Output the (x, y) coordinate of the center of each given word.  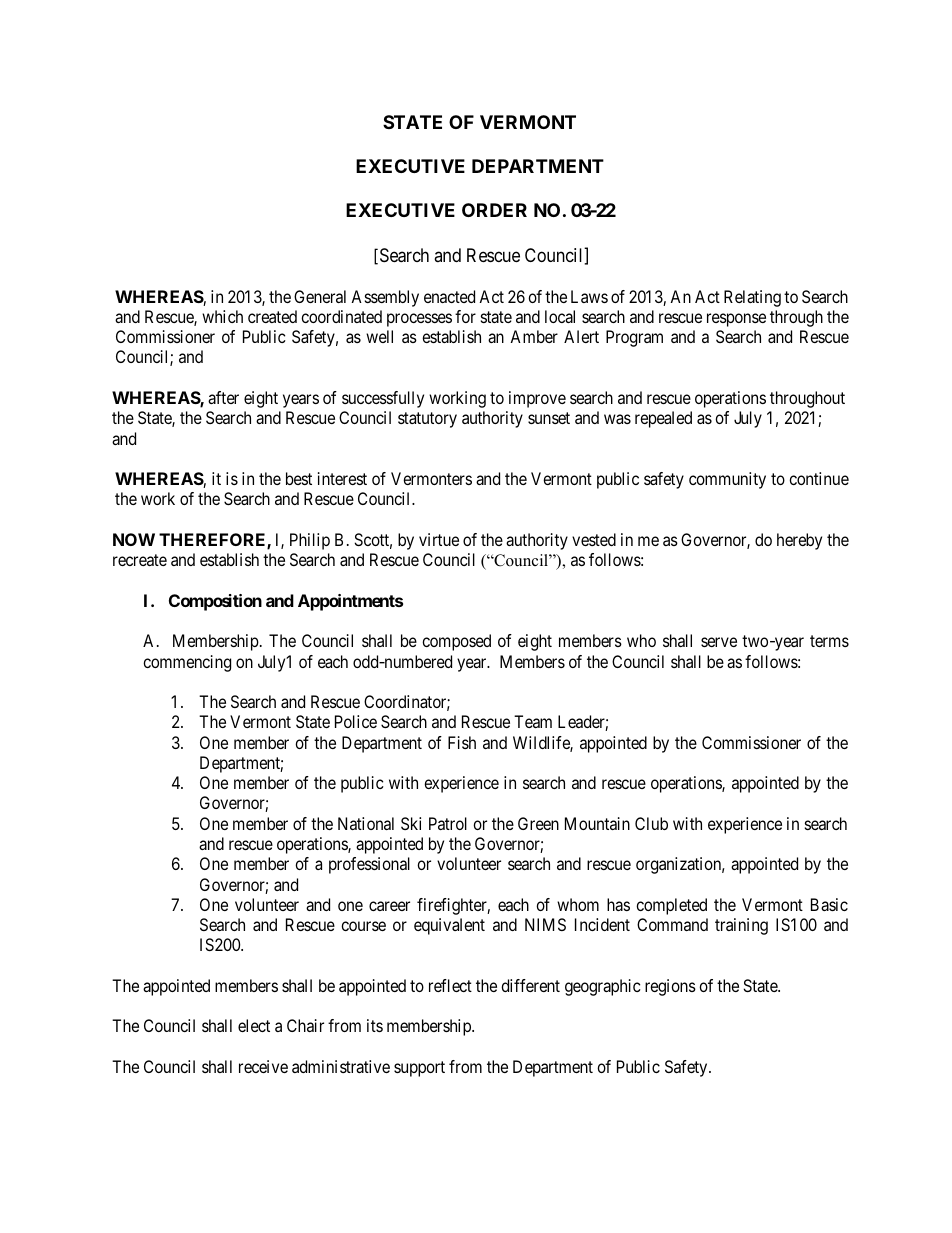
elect (254, 1025)
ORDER (494, 210)
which (222, 316)
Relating (752, 298)
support (419, 1069)
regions (670, 987)
